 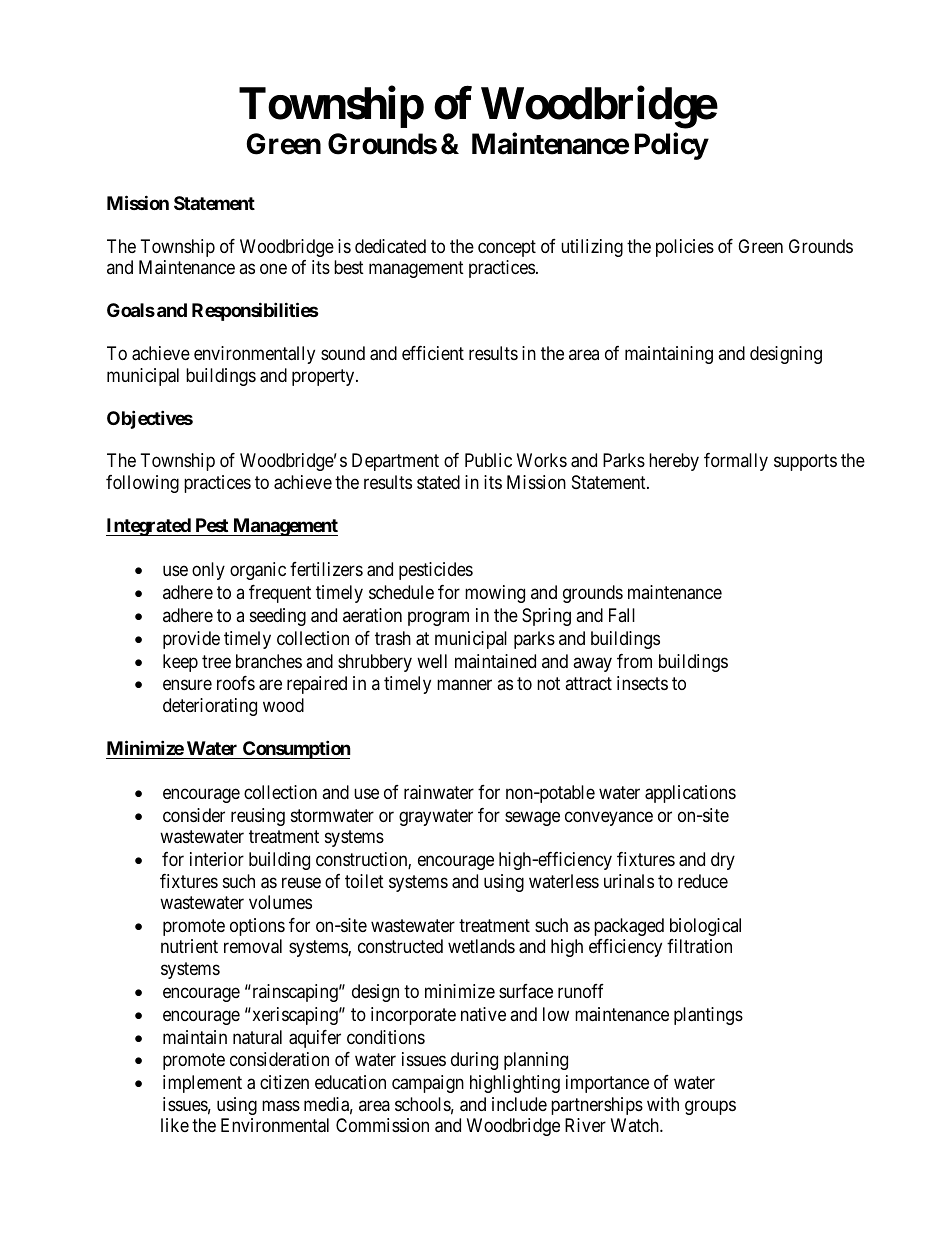 I want to click on manner, so click(x=464, y=685).
